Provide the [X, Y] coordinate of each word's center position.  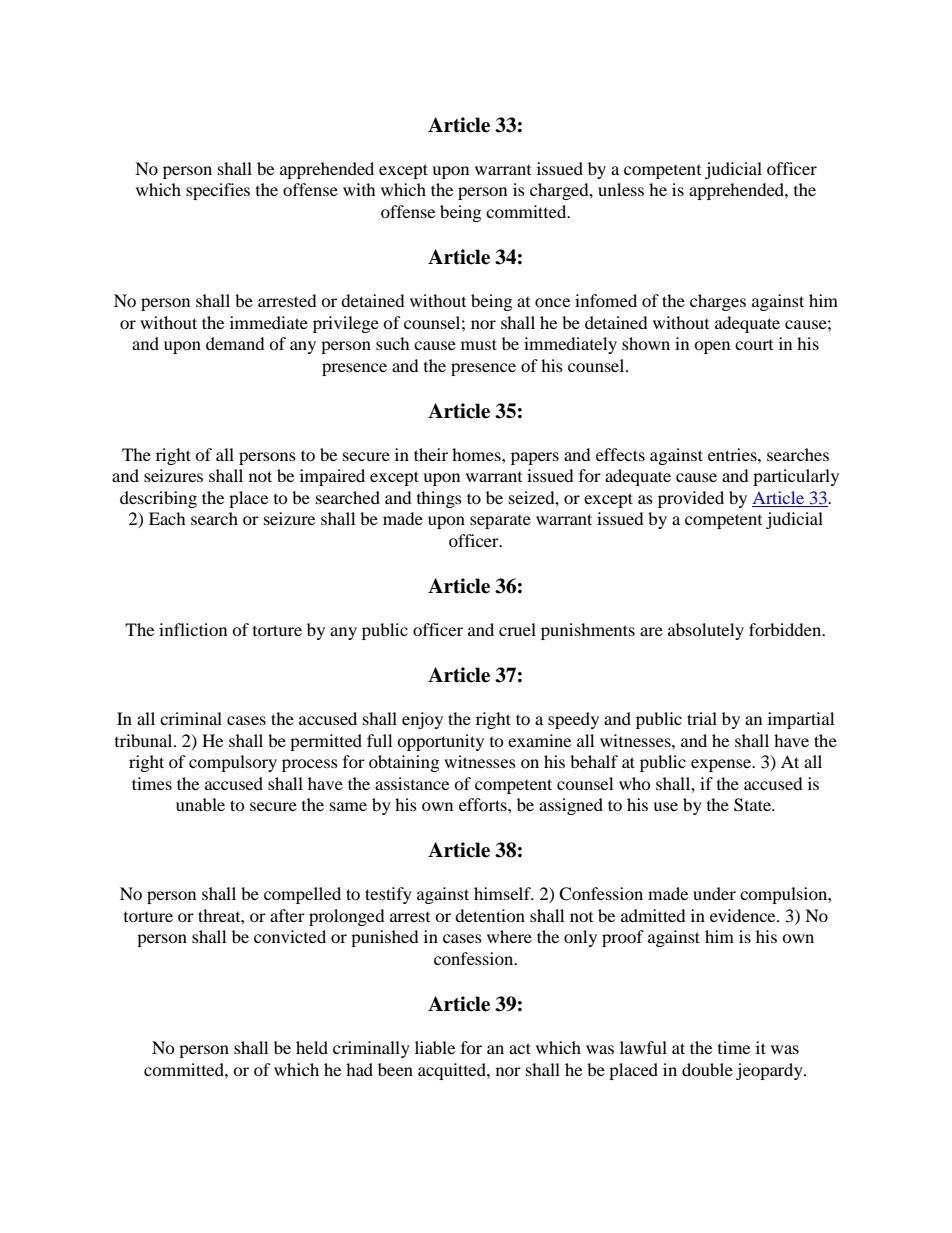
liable [435, 1047]
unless [621, 189]
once [552, 302]
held [312, 1047]
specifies [218, 191]
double [707, 1069]
